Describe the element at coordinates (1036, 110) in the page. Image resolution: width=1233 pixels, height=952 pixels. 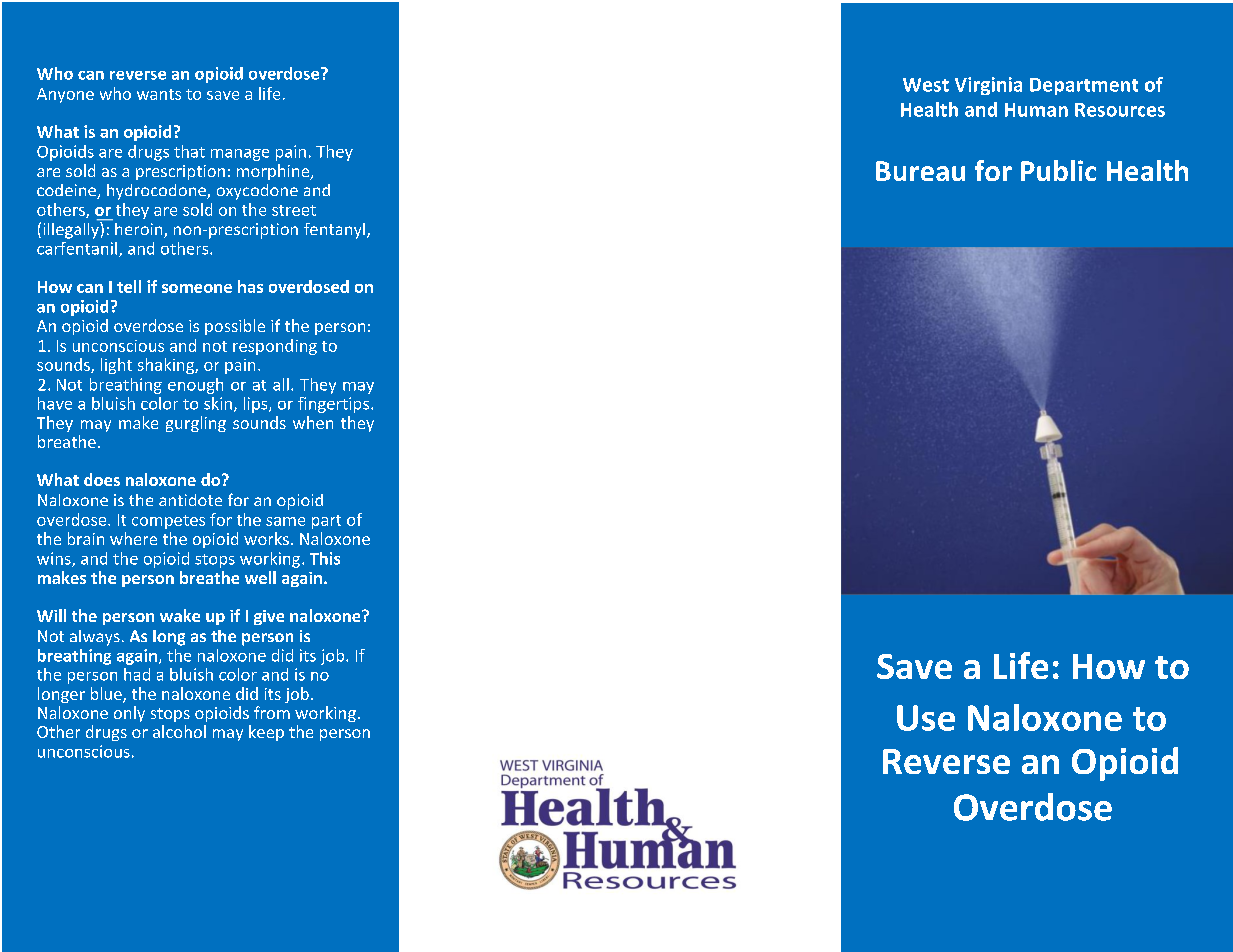
I see `Human` at that location.
